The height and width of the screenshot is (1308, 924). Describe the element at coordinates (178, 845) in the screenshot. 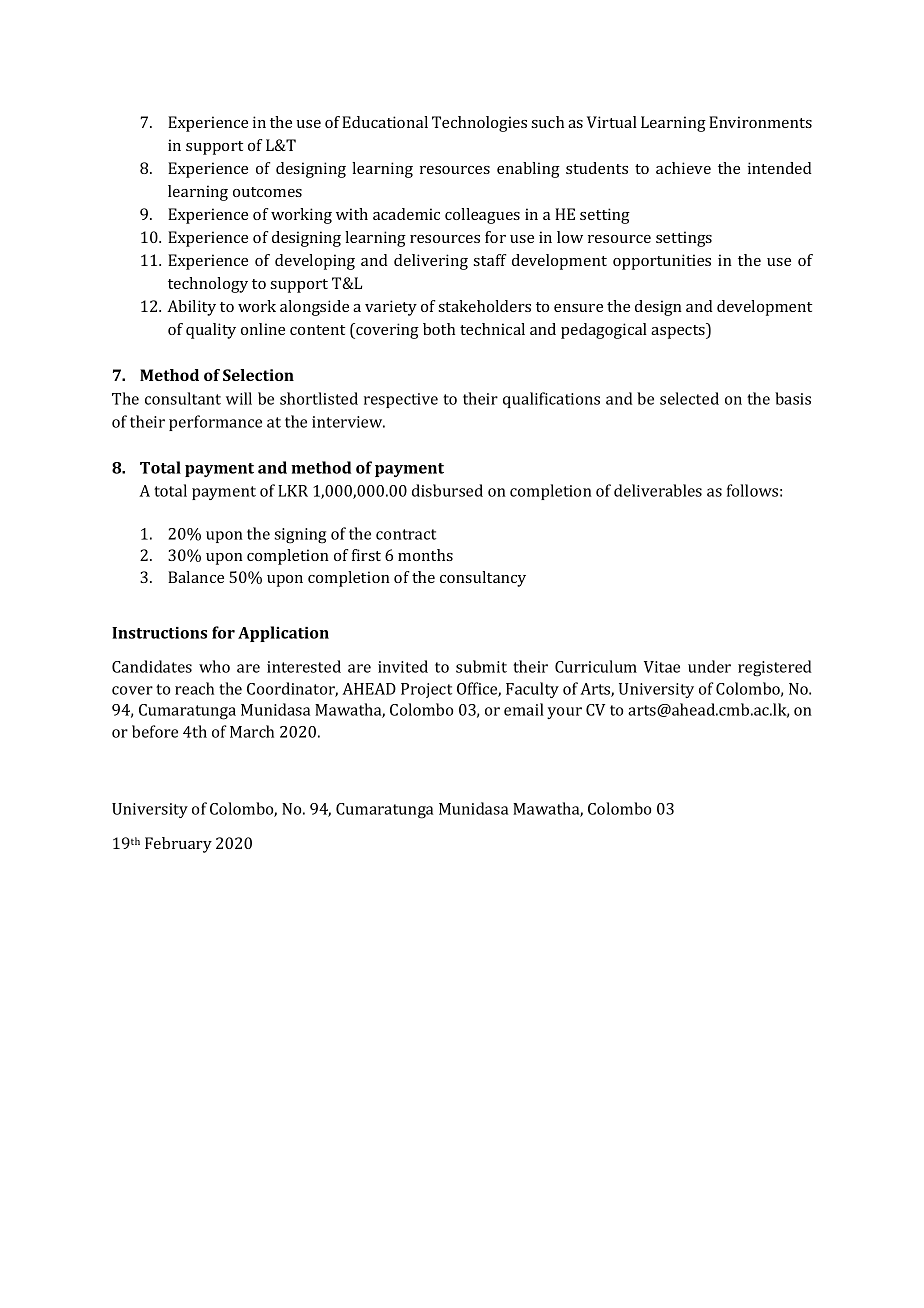

I see `February` at that location.
